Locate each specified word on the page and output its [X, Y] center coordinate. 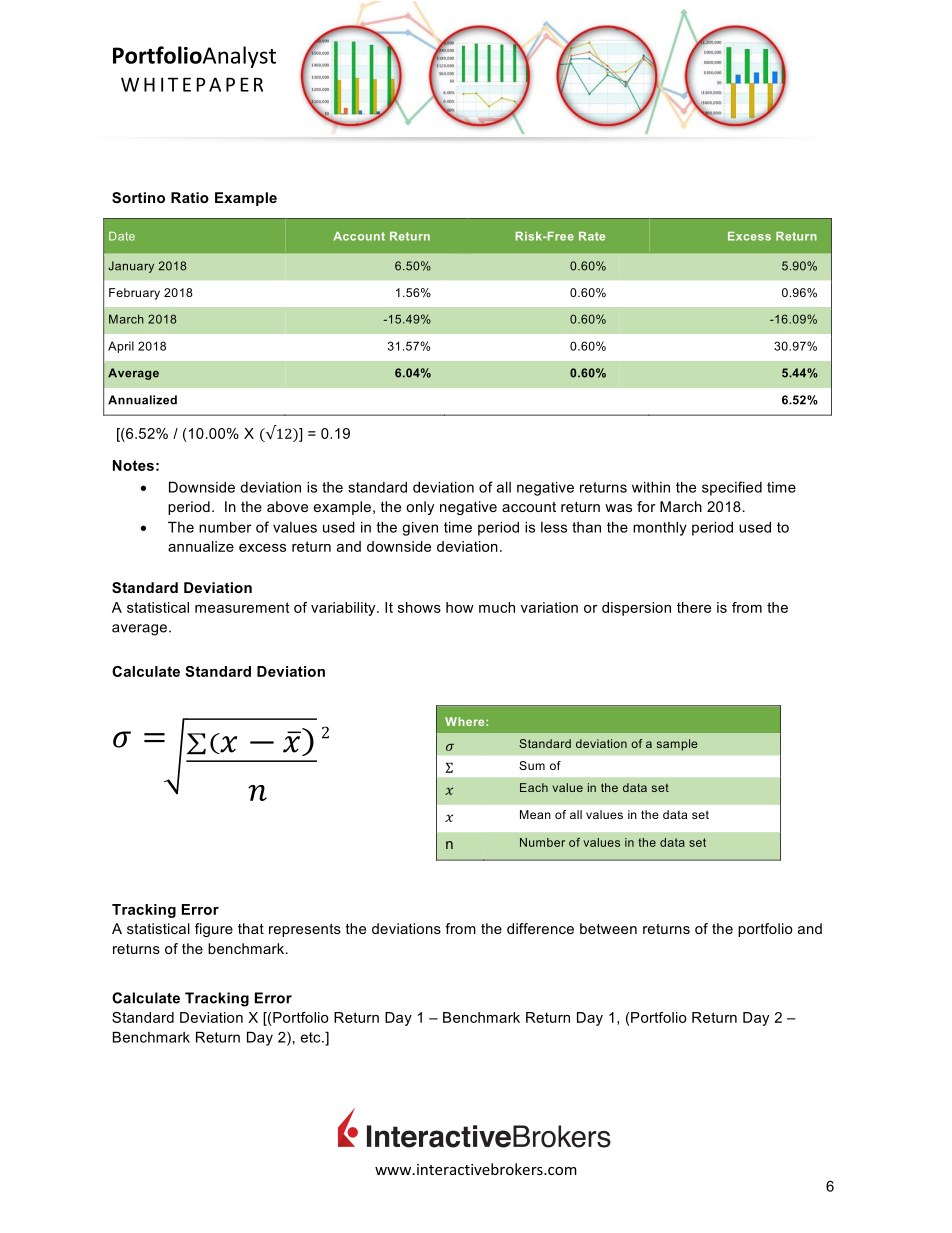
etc [312, 1037]
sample [677, 745]
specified [732, 488]
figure [214, 930]
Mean [535, 814]
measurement [242, 607]
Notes [133, 465]
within [651, 487]
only [420, 508]
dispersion [636, 609]
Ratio [190, 197]
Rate [592, 236]
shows [419, 607]
